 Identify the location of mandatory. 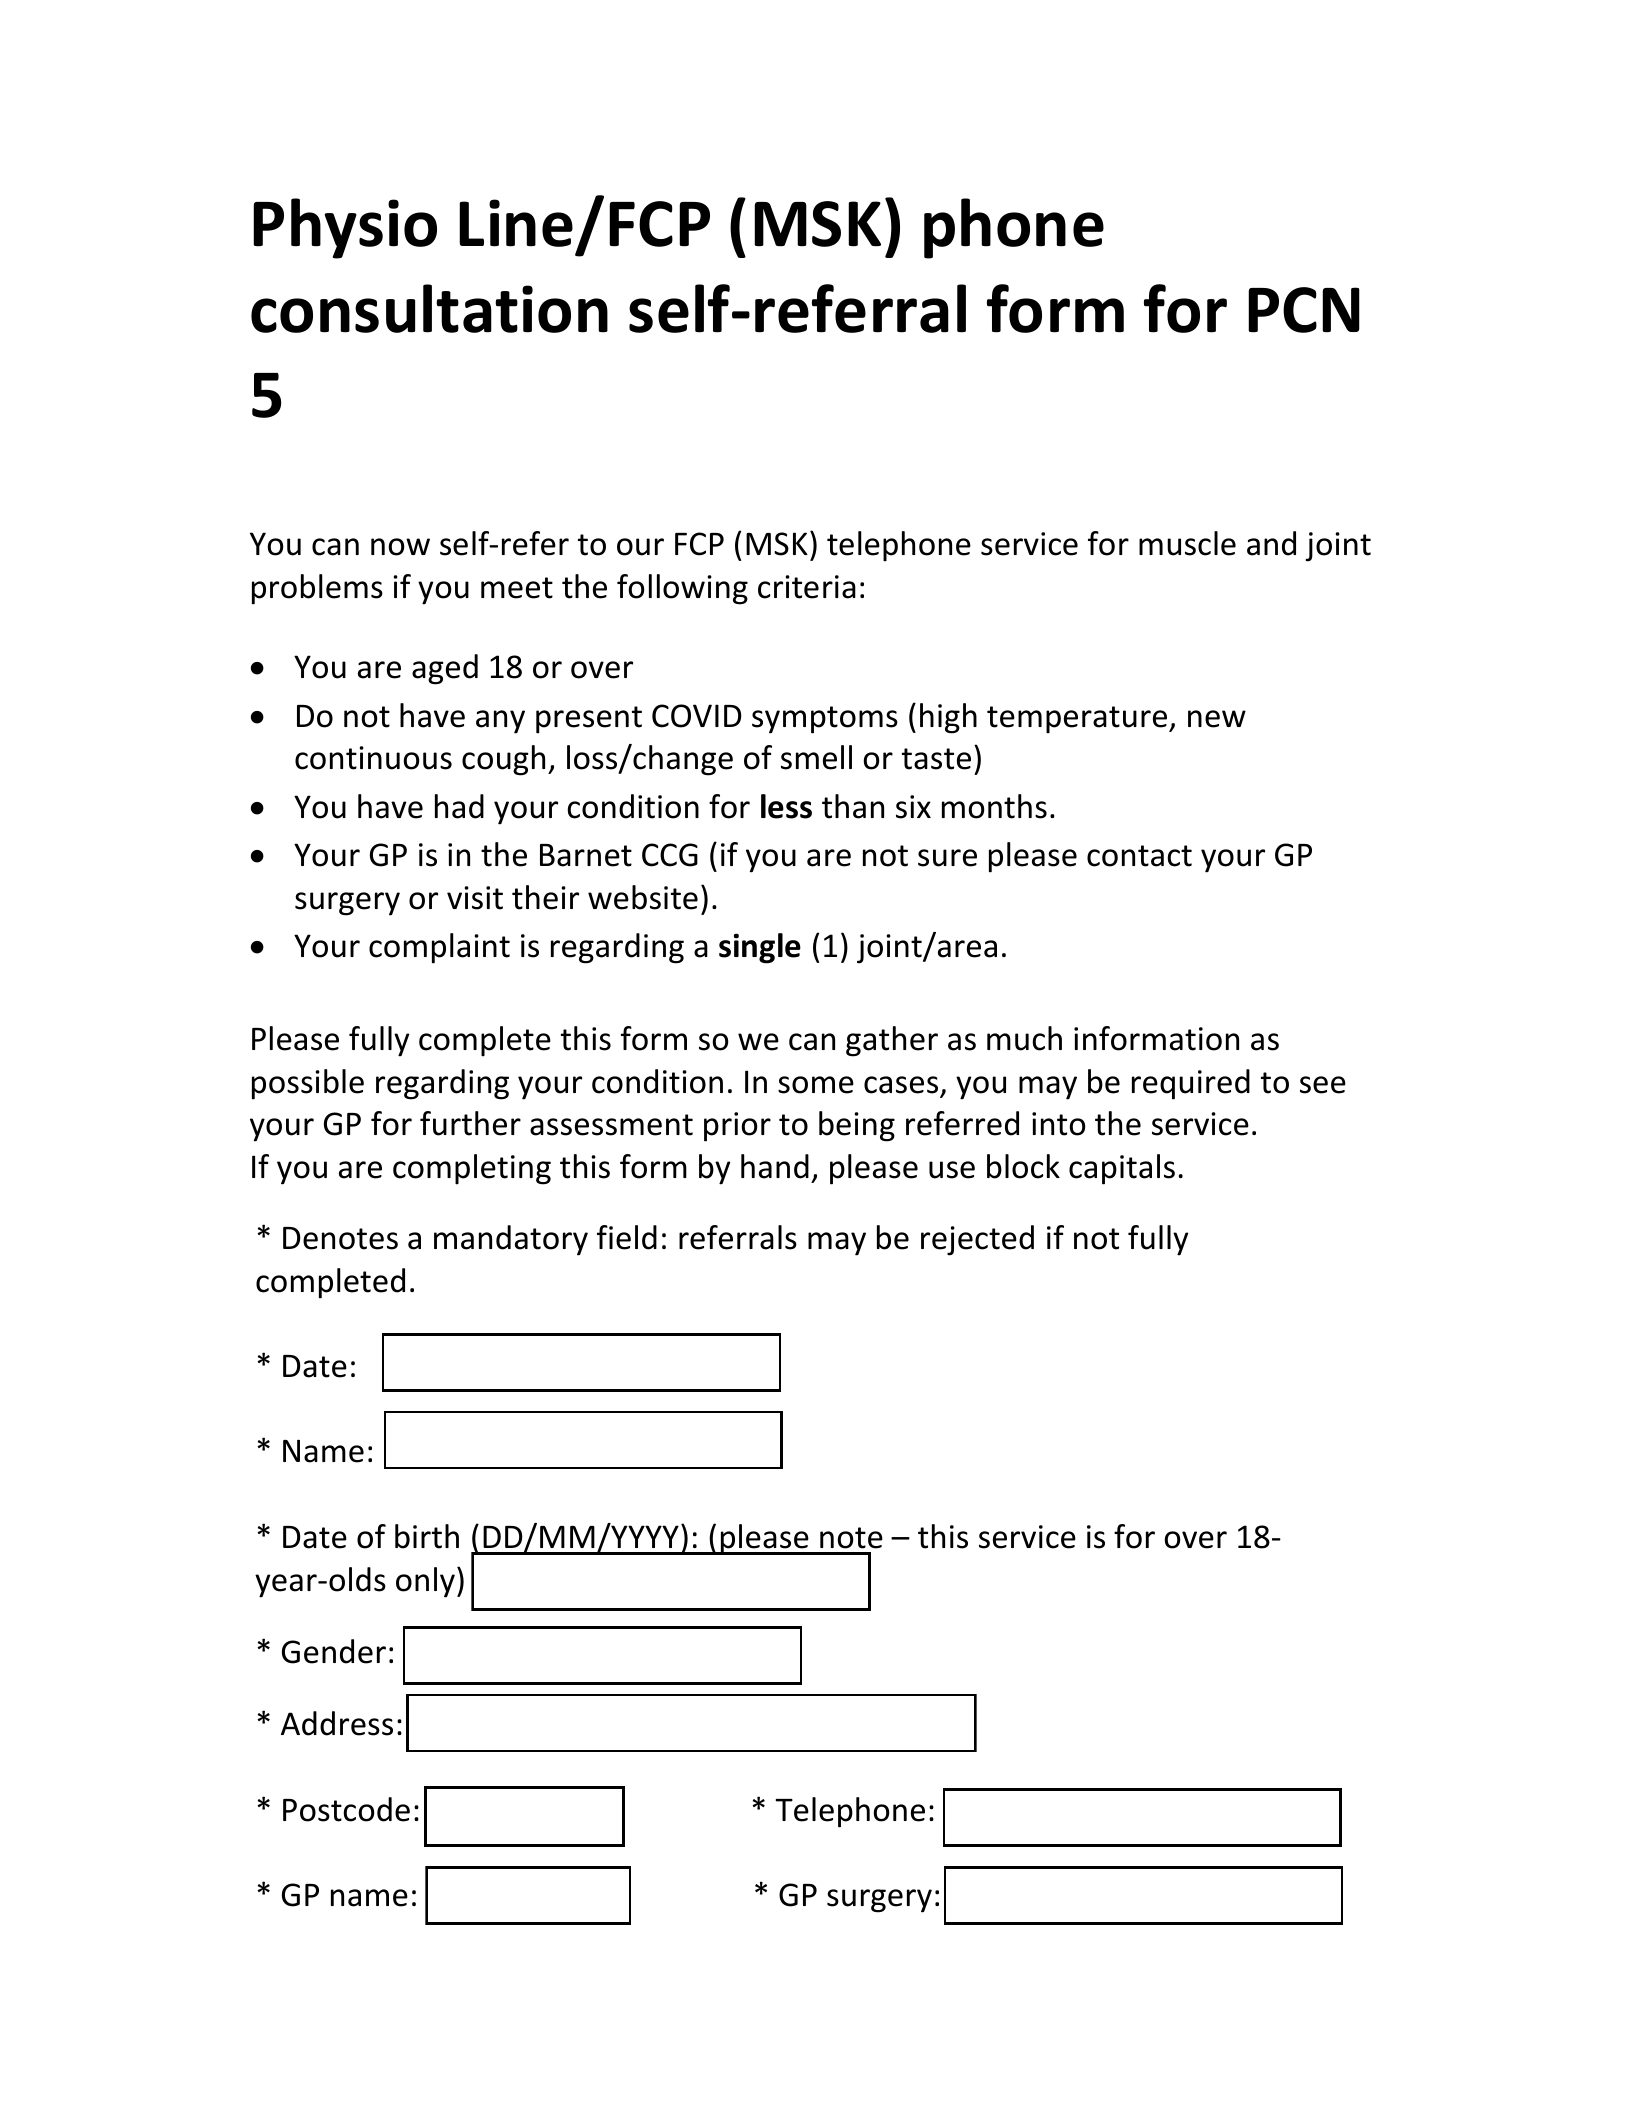
(511, 1240).
